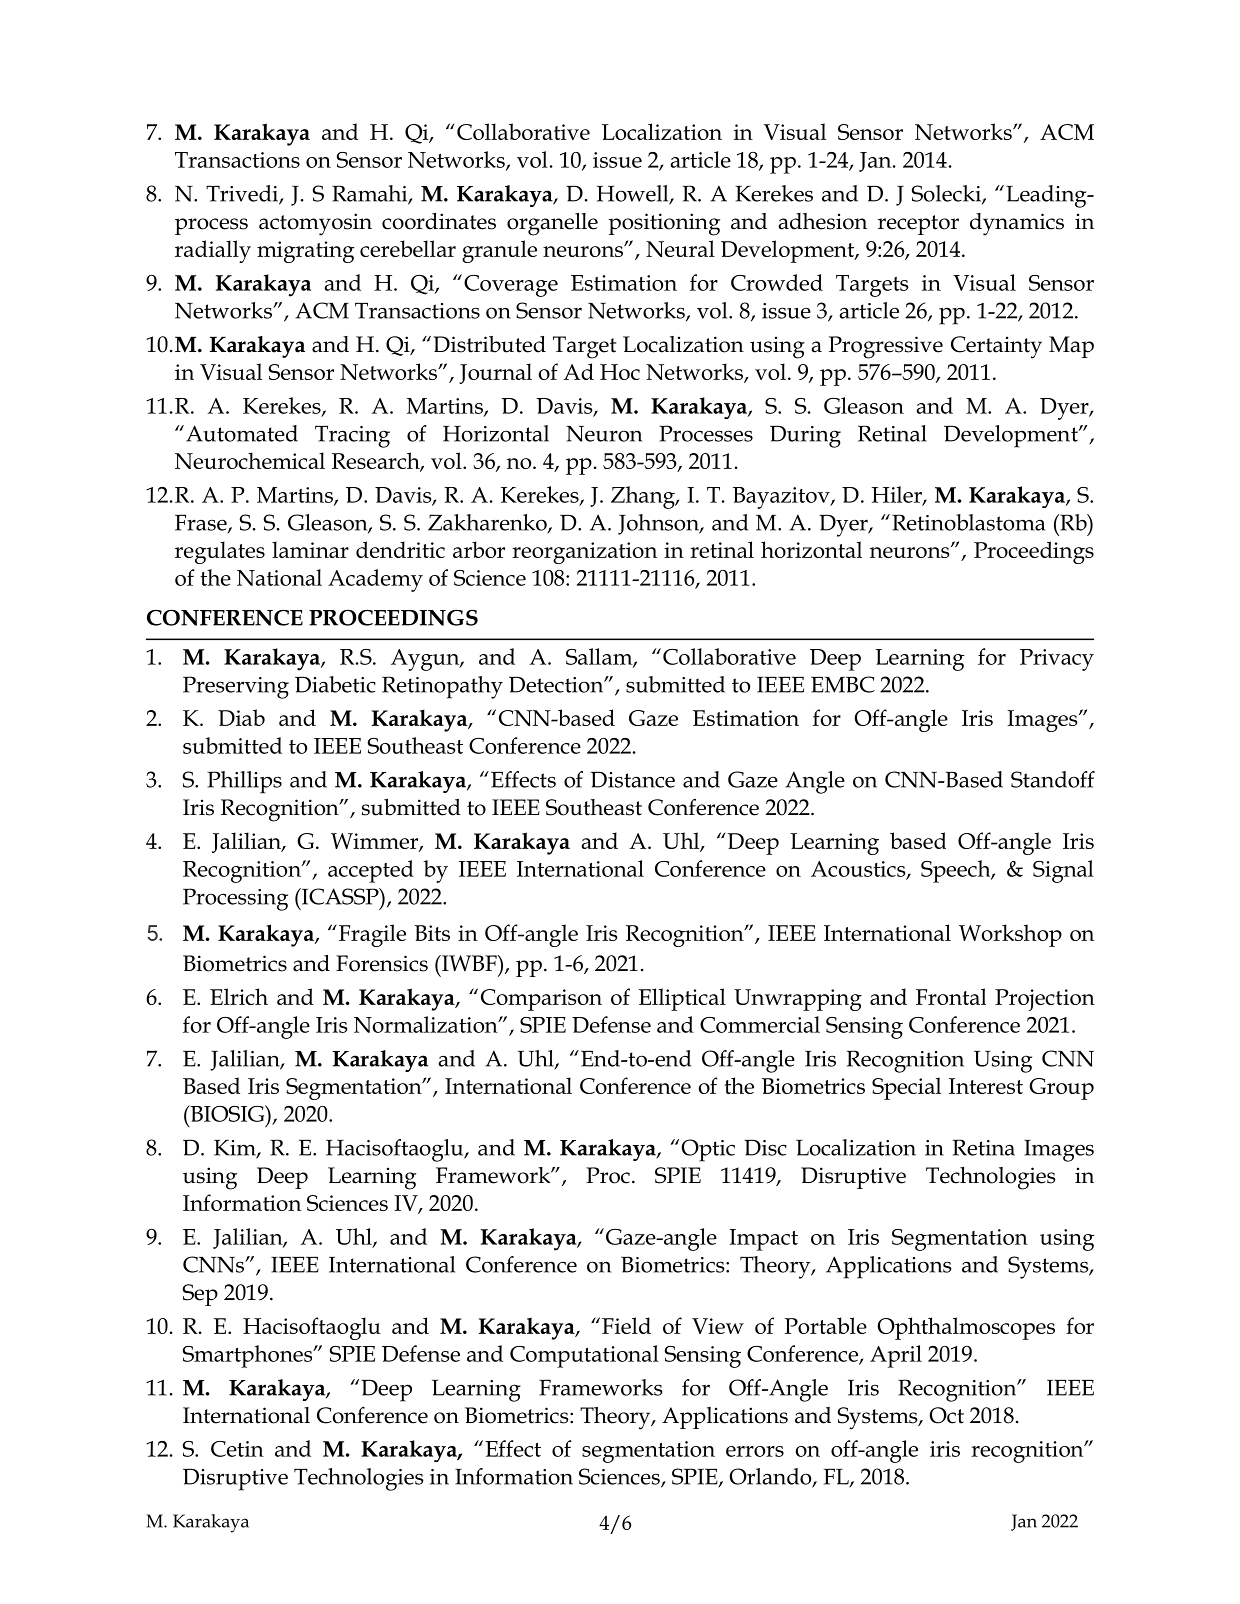 The width and height of the screenshot is (1240, 1604). I want to click on Preserving, so click(236, 687).
